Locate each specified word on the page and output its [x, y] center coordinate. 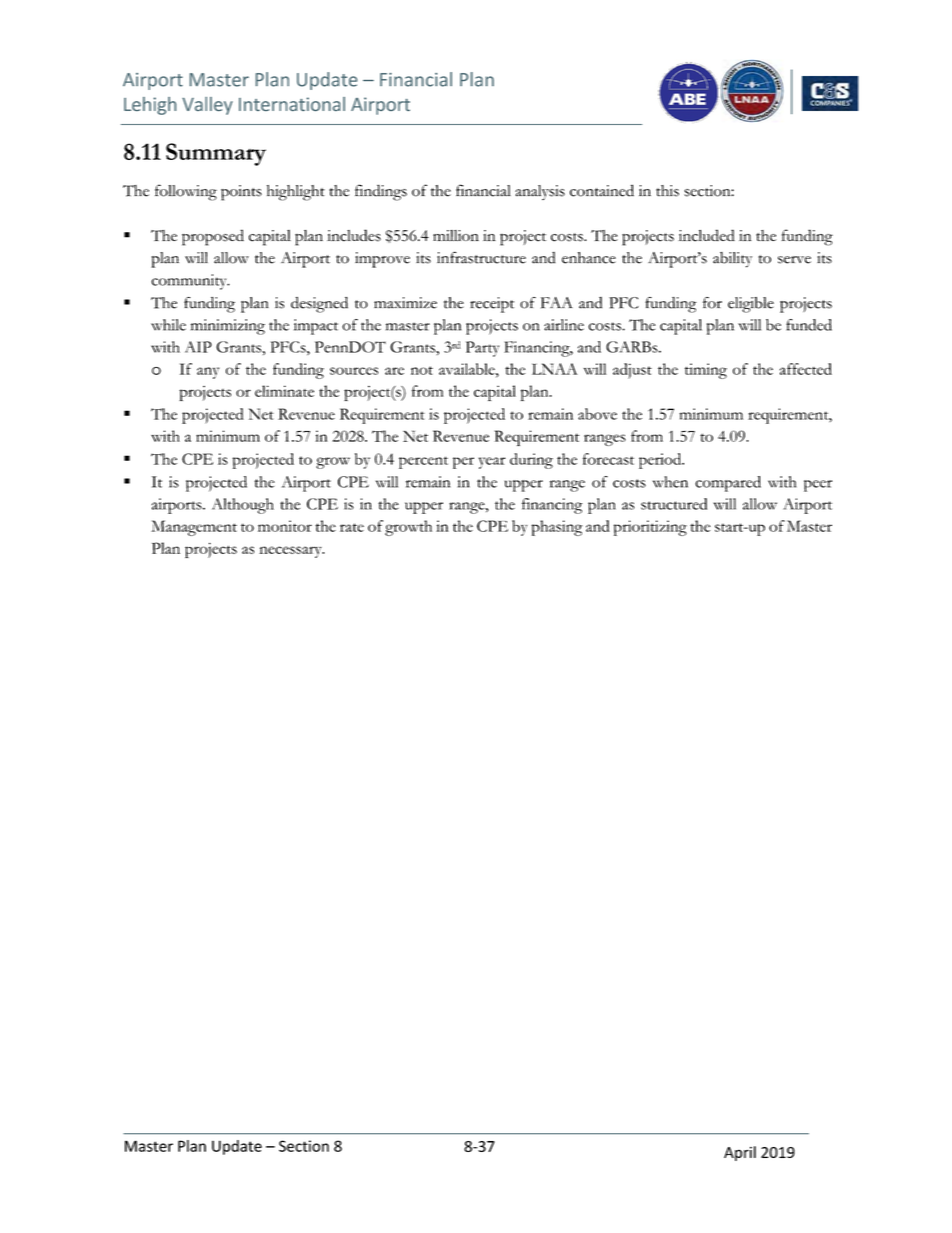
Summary [216, 154]
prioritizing [650, 528]
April [740, 1153]
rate [352, 527]
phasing [557, 528]
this [667, 191]
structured [674, 504]
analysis [540, 192]
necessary [291, 552]
